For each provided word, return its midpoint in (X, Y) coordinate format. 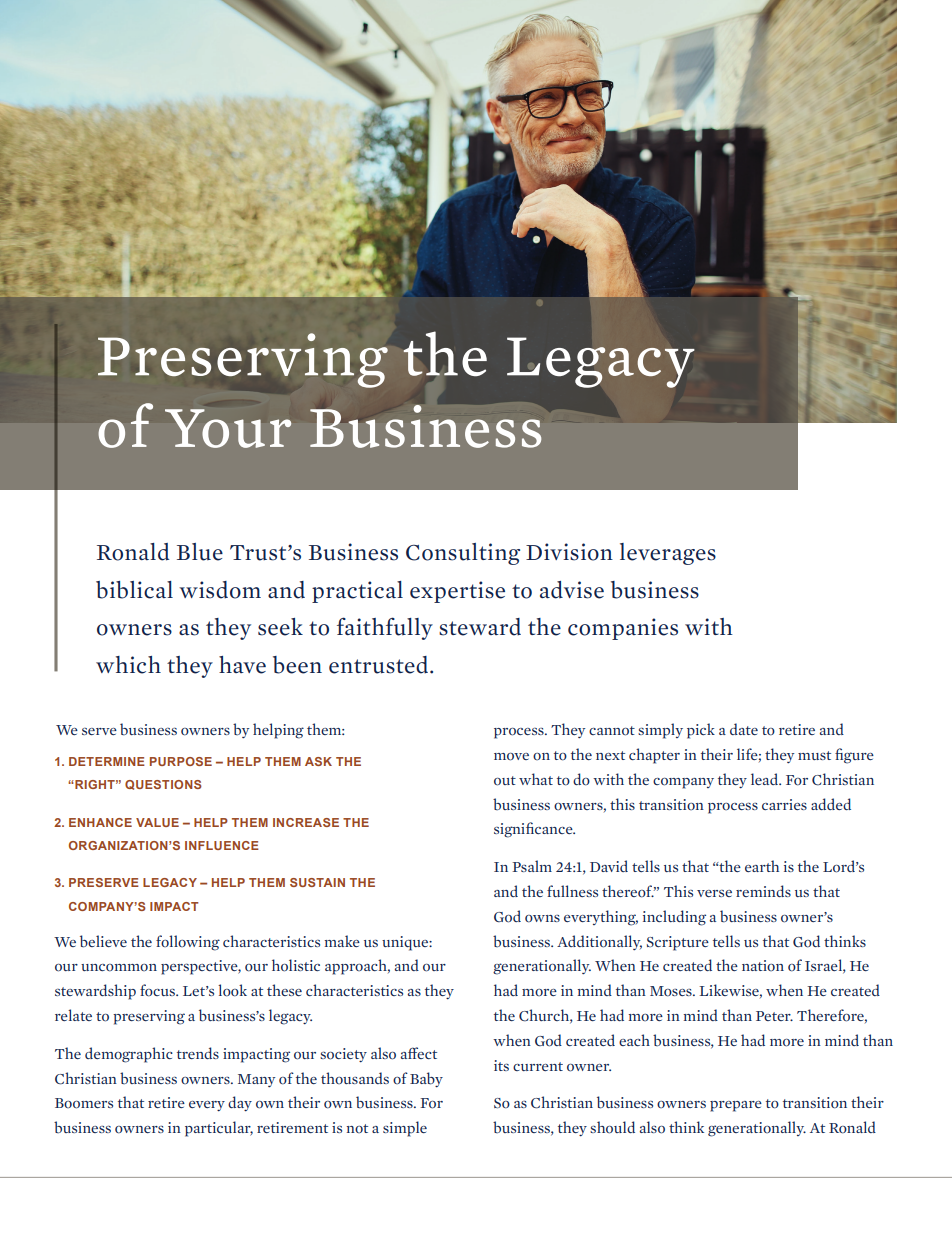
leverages (668, 554)
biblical (134, 590)
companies (623, 629)
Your (228, 428)
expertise (457, 592)
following (188, 943)
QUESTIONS (163, 785)
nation (763, 965)
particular (219, 1129)
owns (542, 919)
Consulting (463, 554)
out (505, 781)
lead (765, 779)
